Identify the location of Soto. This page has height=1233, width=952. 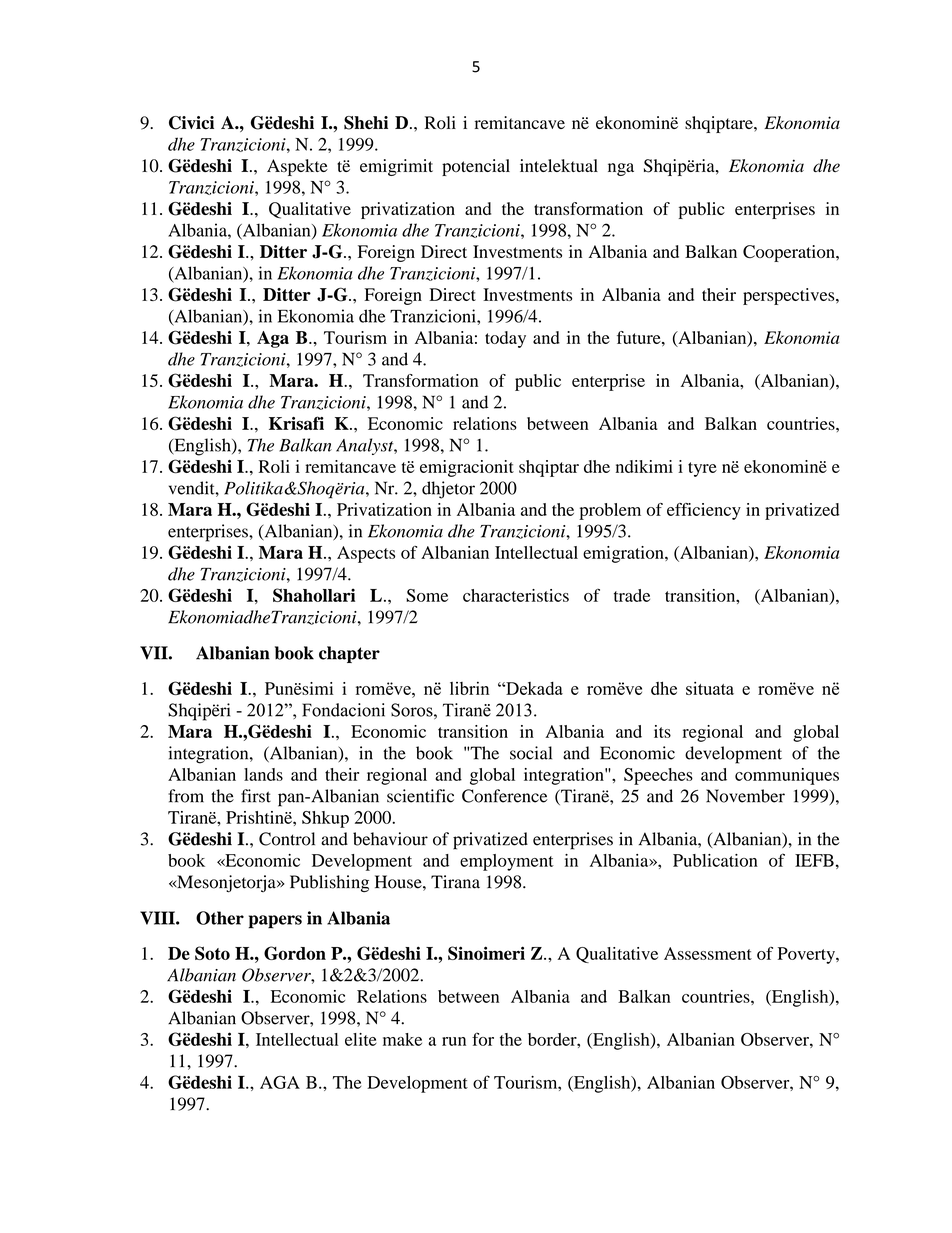
(212, 953).
